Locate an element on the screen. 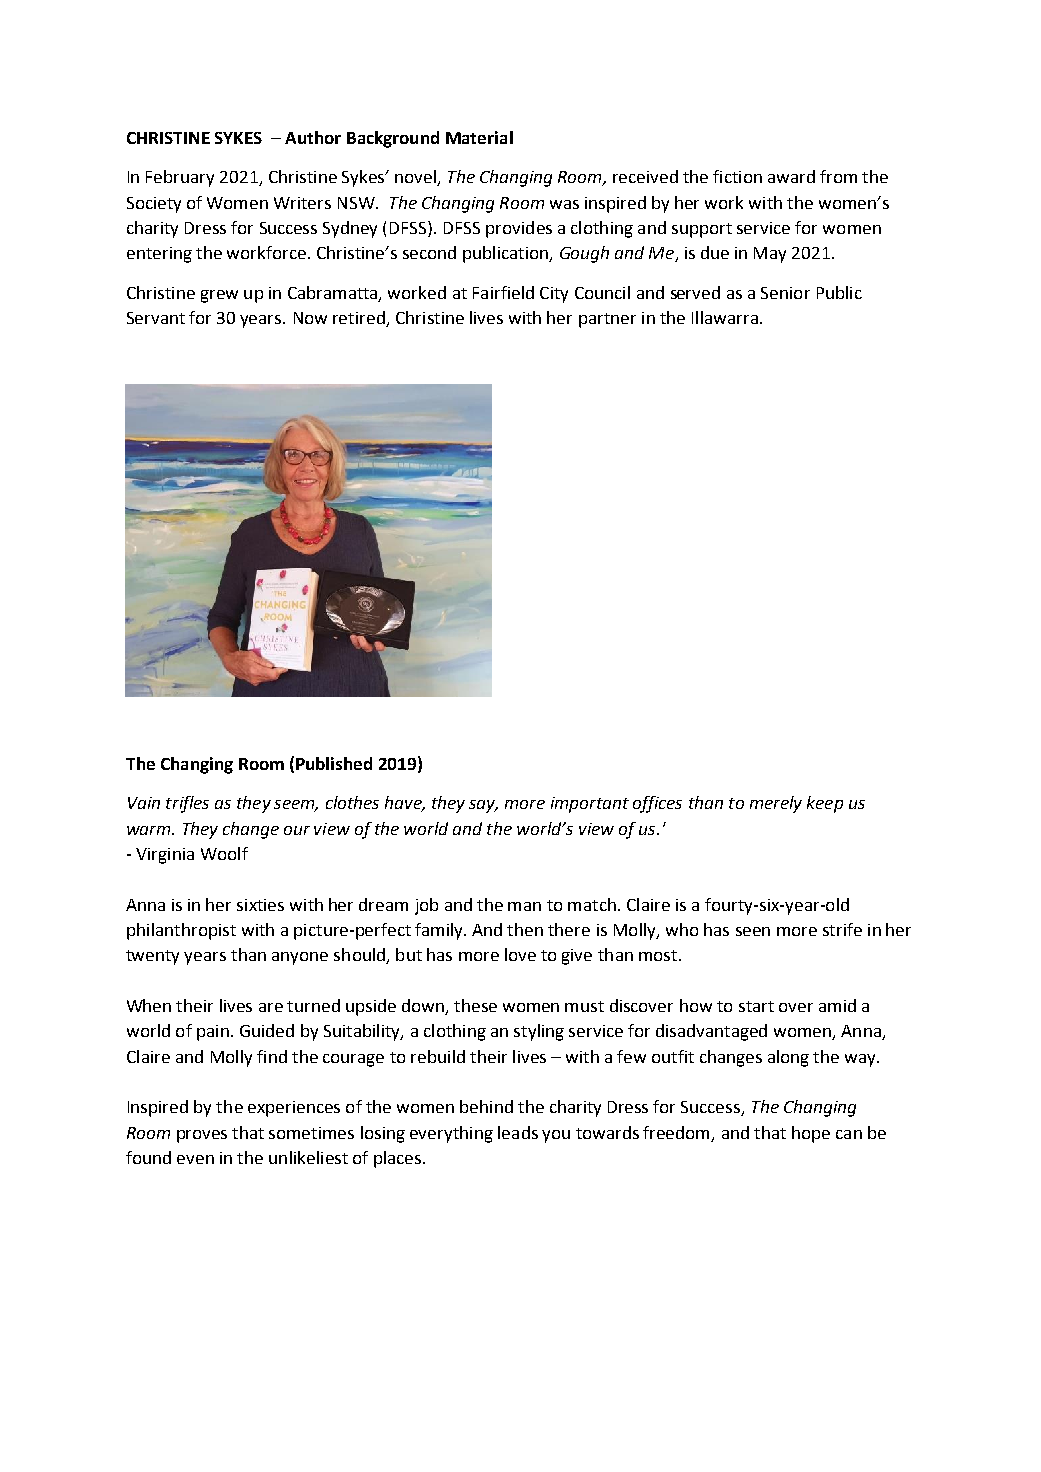  Published is located at coordinates (334, 763).
